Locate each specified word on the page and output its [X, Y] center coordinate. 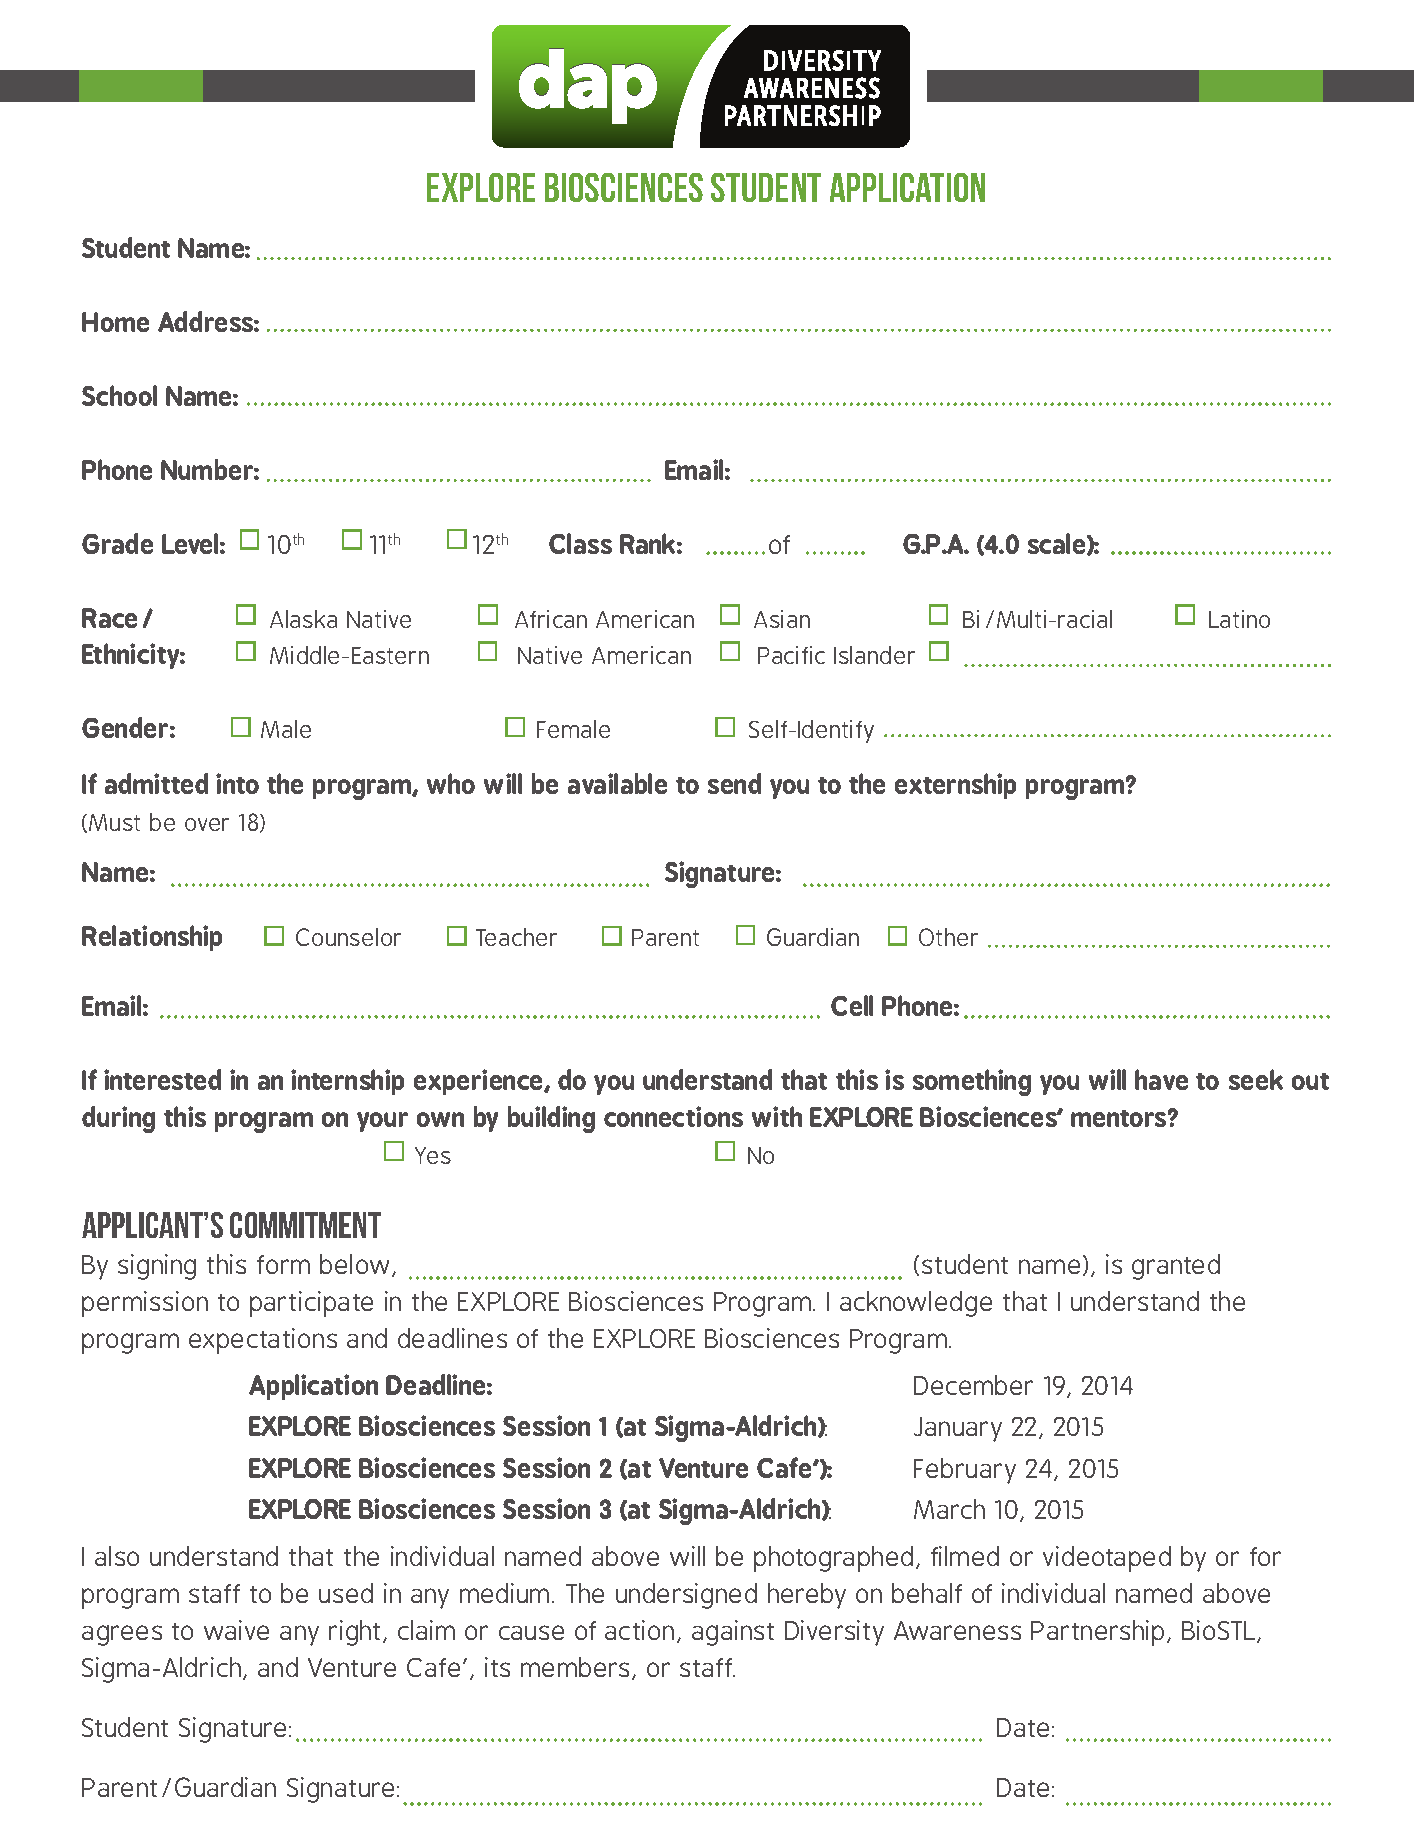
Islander [874, 655]
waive [236, 1630]
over [207, 824]
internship [347, 1082]
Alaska [303, 619]
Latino [1239, 619]
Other [948, 937]
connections [673, 1116]
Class [580, 543]
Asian [782, 619]
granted [1176, 1267]
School [119, 395]
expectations [263, 1341]
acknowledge [916, 1304]
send [734, 783]
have [1161, 1079]
